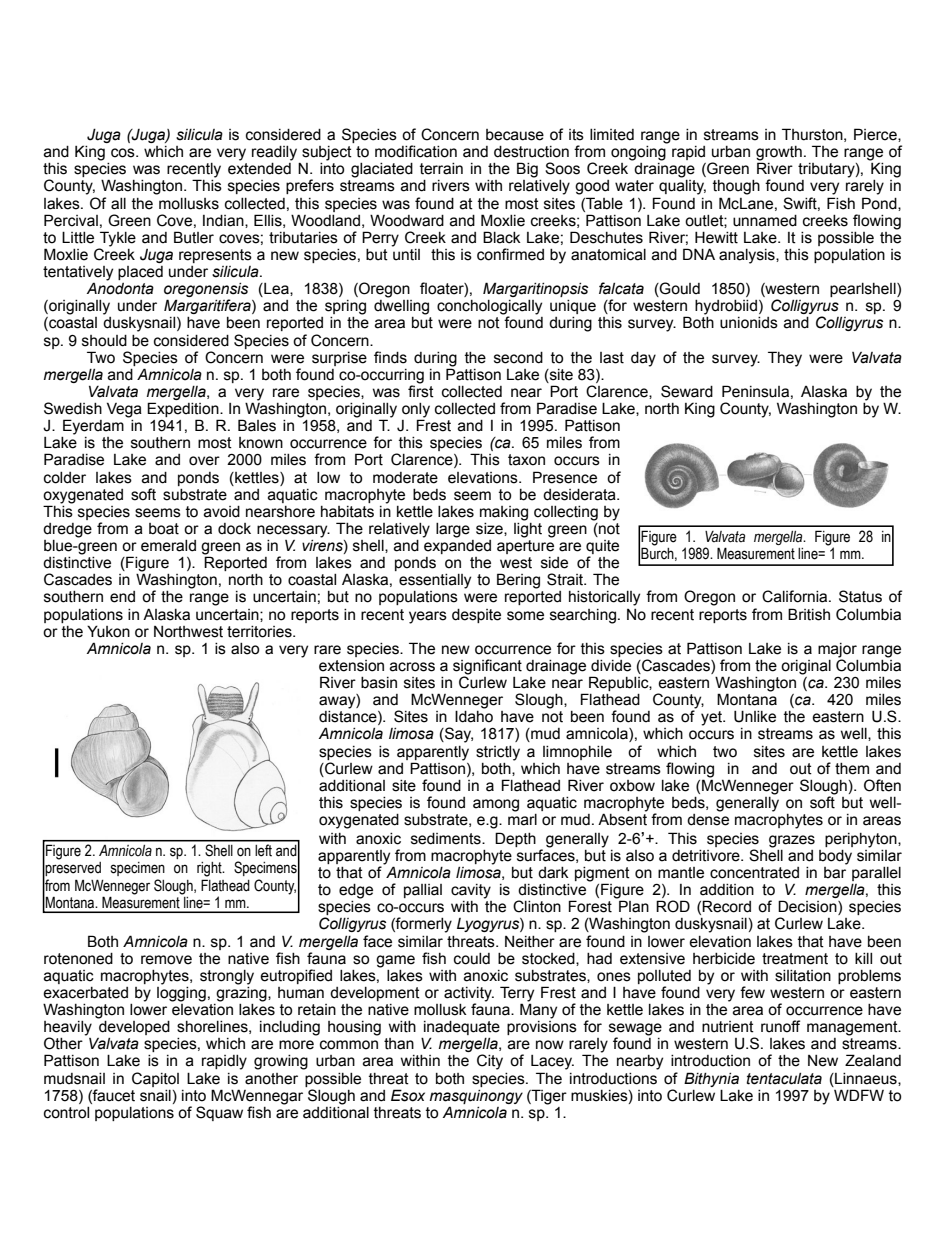 The width and height of the screenshot is (952, 1233). What do you see at coordinates (711, 1079) in the screenshot?
I see `Bithynia` at bounding box center [711, 1079].
